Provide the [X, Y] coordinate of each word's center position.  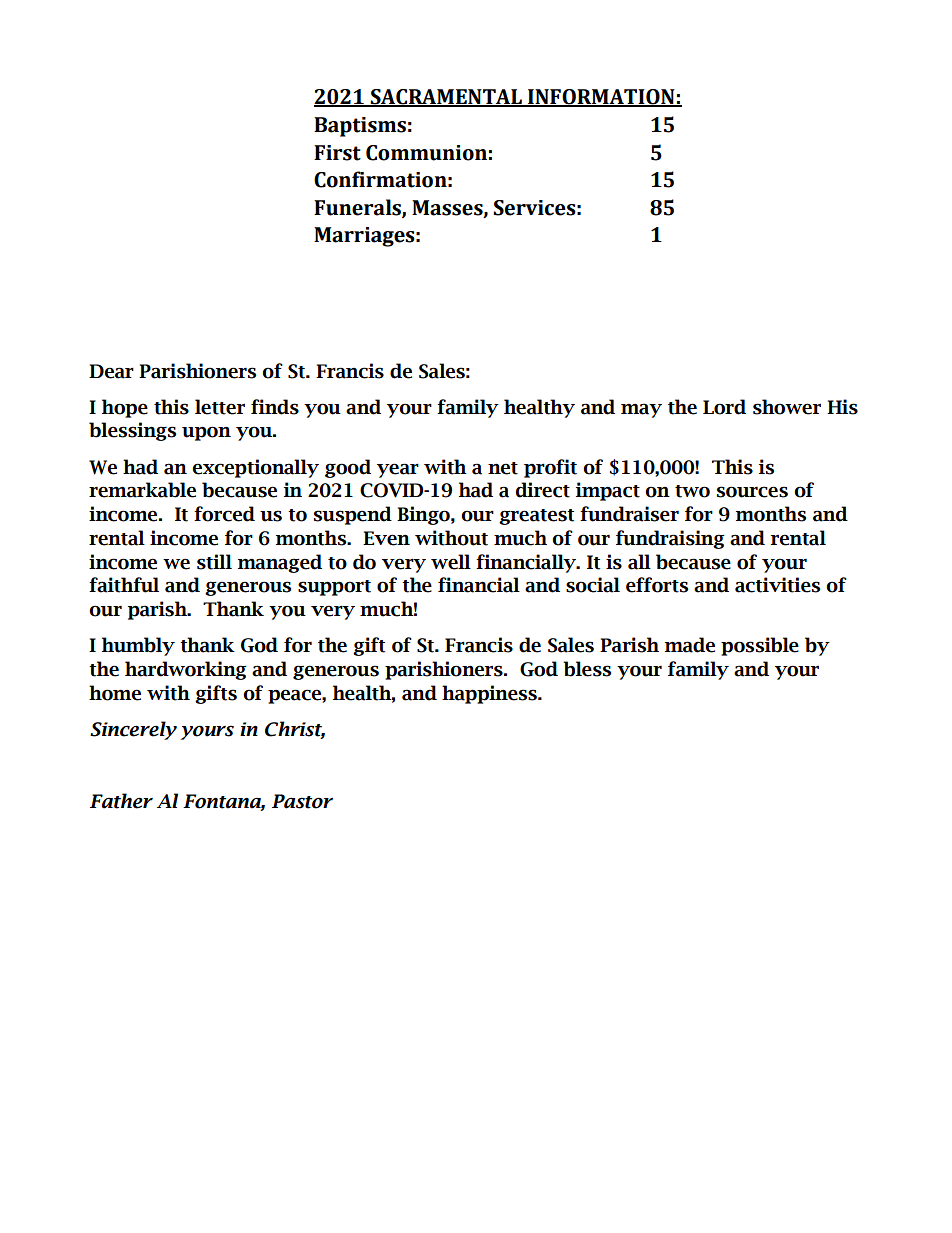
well [451, 562]
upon [206, 433]
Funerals [358, 208]
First [337, 153]
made [690, 645]
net [503, 468]
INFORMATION [601, 98]
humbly [138, 646]
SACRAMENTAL [446, 98]
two [692, 491]
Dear [111, 371]
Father [121, 801]
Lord [724, 407]
